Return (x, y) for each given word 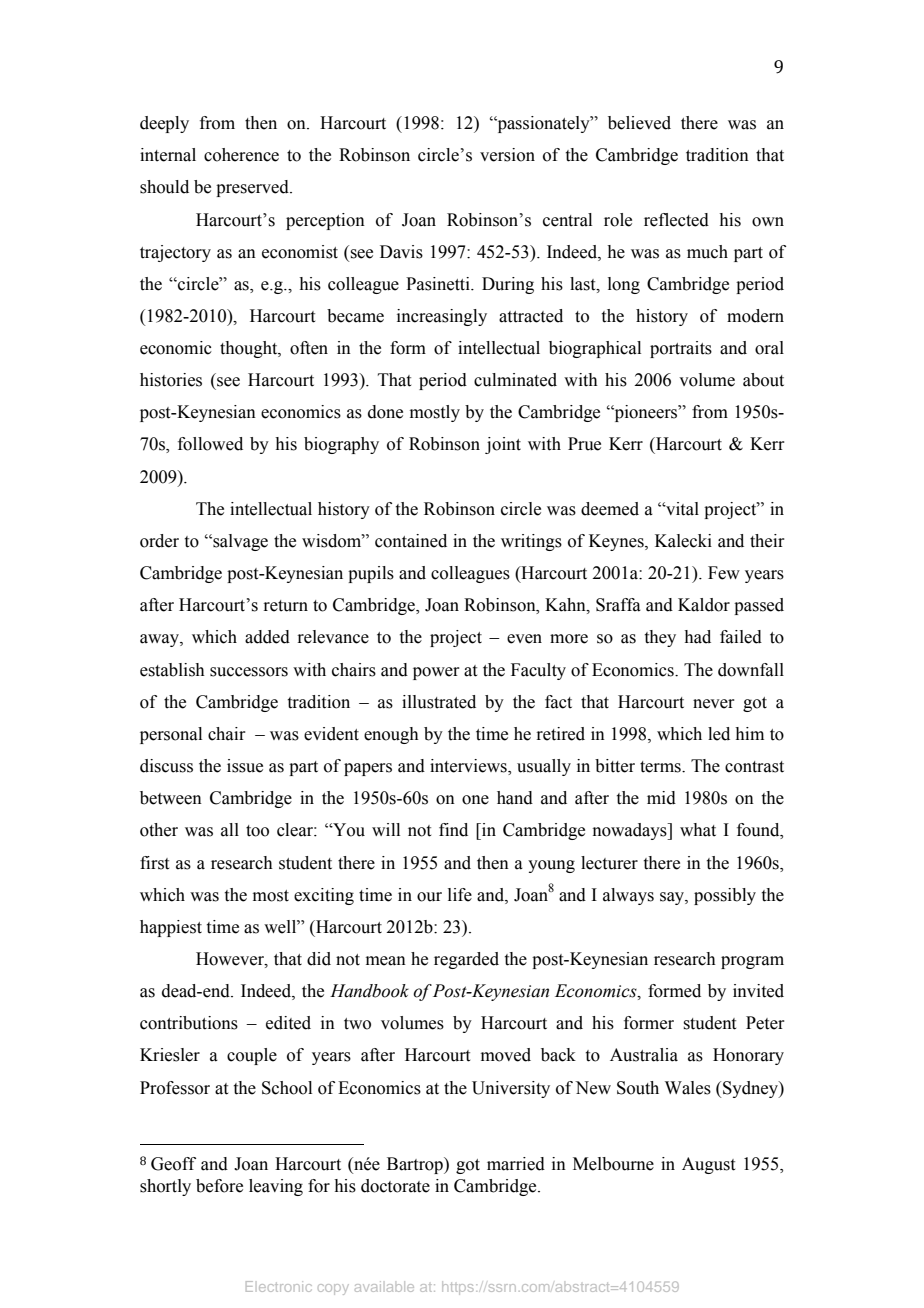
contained (411, 541)
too (257, 831)
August (708, 1165)
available (384, 1286)
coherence (241, 155)
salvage (239, 542)
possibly (725, 896)
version (507, 155)
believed (639, 123)
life (460, 895)
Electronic (279, 1286)
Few (724, 573)
